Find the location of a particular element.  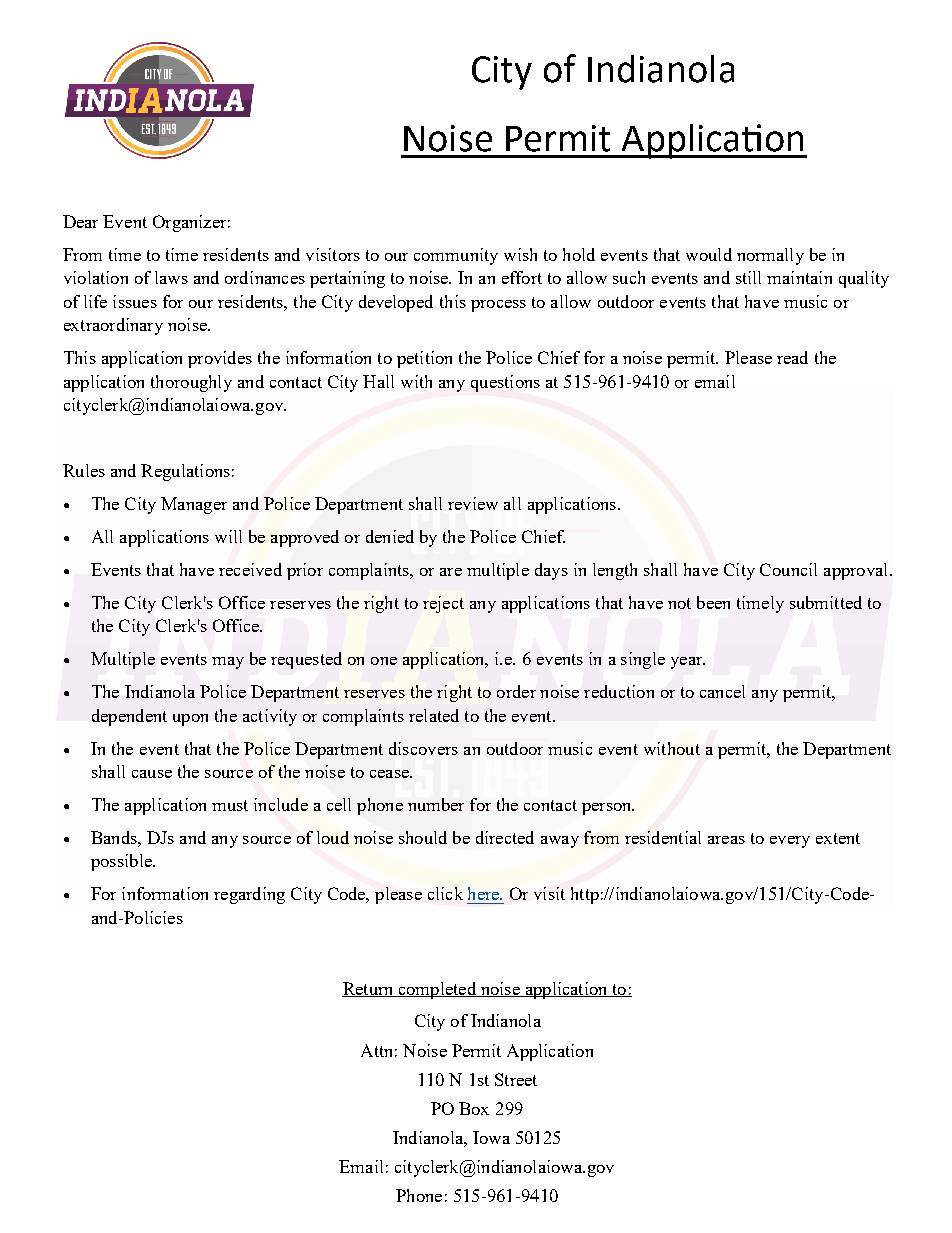

Street is located at coordinates (516, 1079).
